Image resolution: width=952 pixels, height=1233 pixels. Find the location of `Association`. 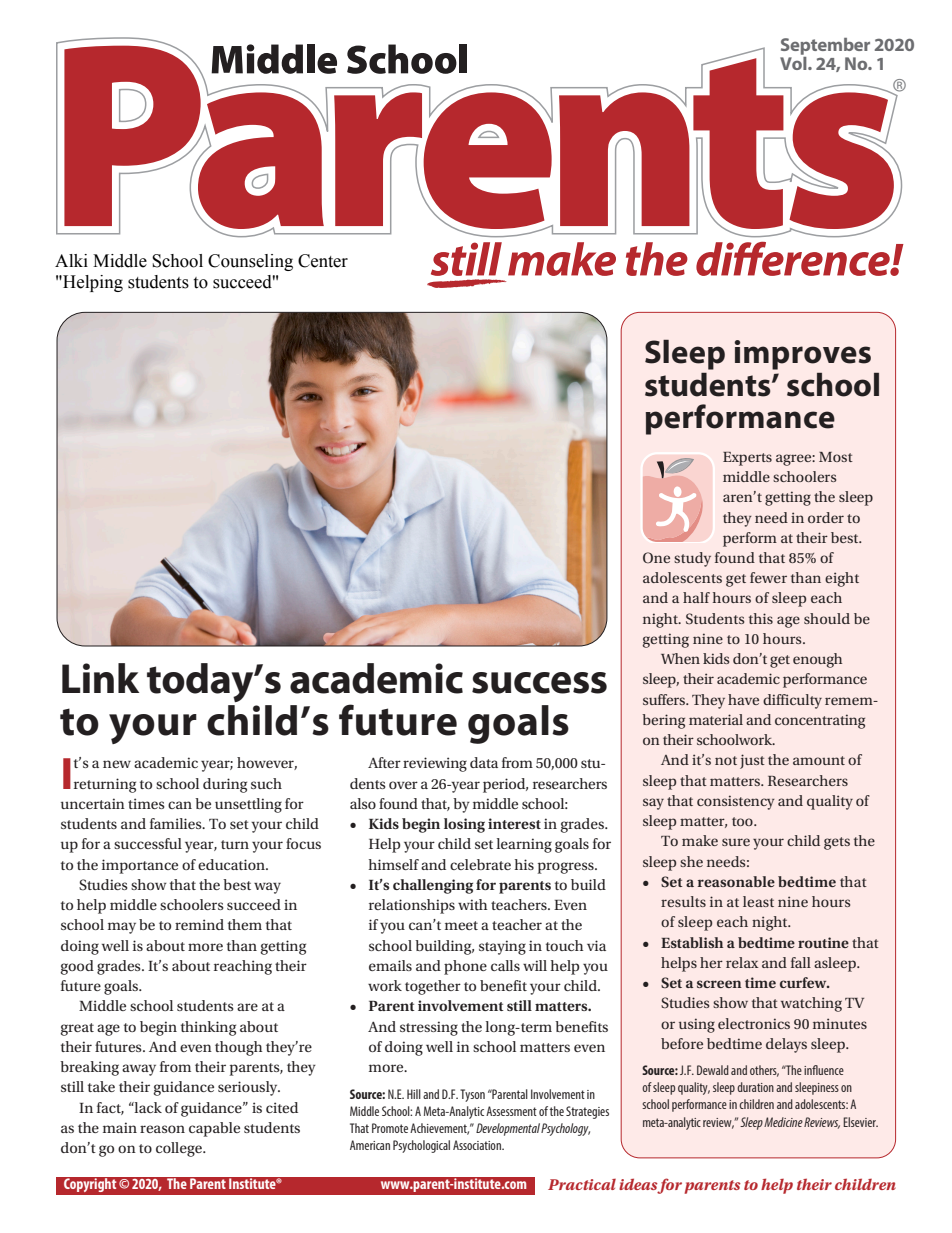

Association is located at coordinates (478, 1145).
